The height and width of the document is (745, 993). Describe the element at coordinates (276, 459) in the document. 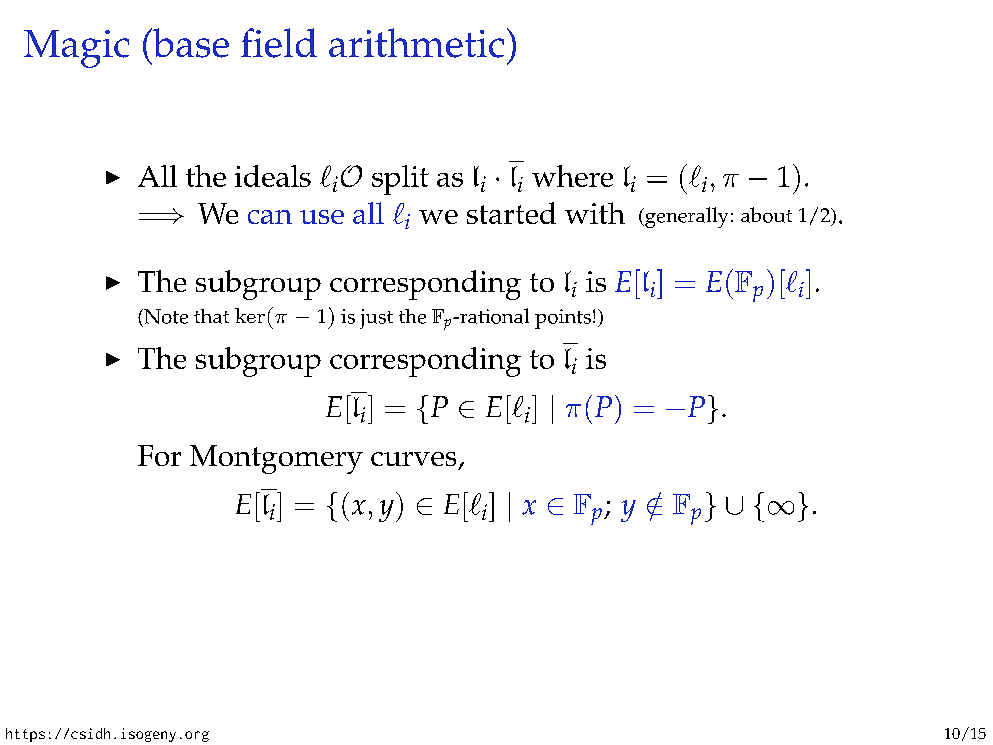

I see `Montgomery` at that location.
